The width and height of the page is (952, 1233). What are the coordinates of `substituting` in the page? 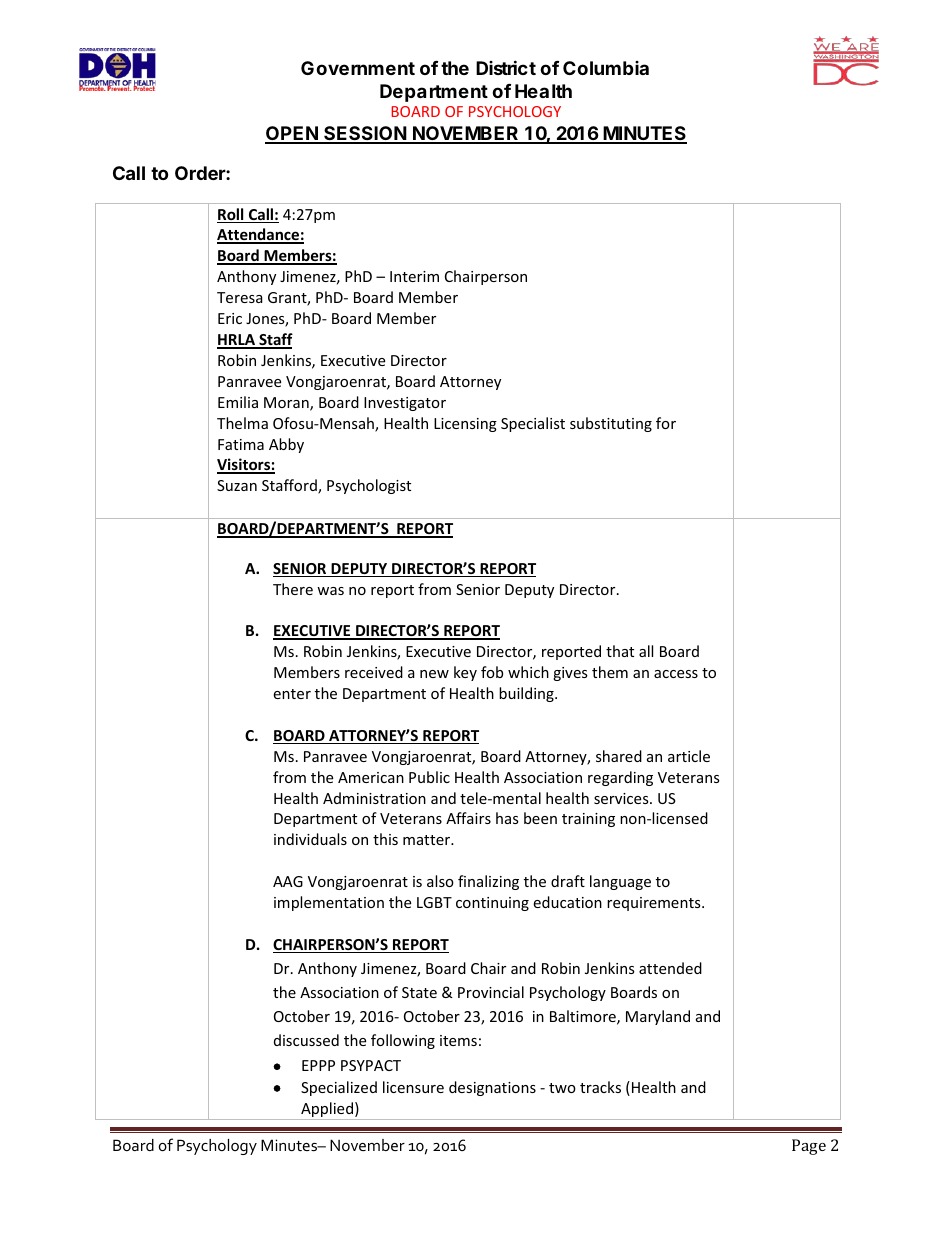 It's located at (611, 424).
